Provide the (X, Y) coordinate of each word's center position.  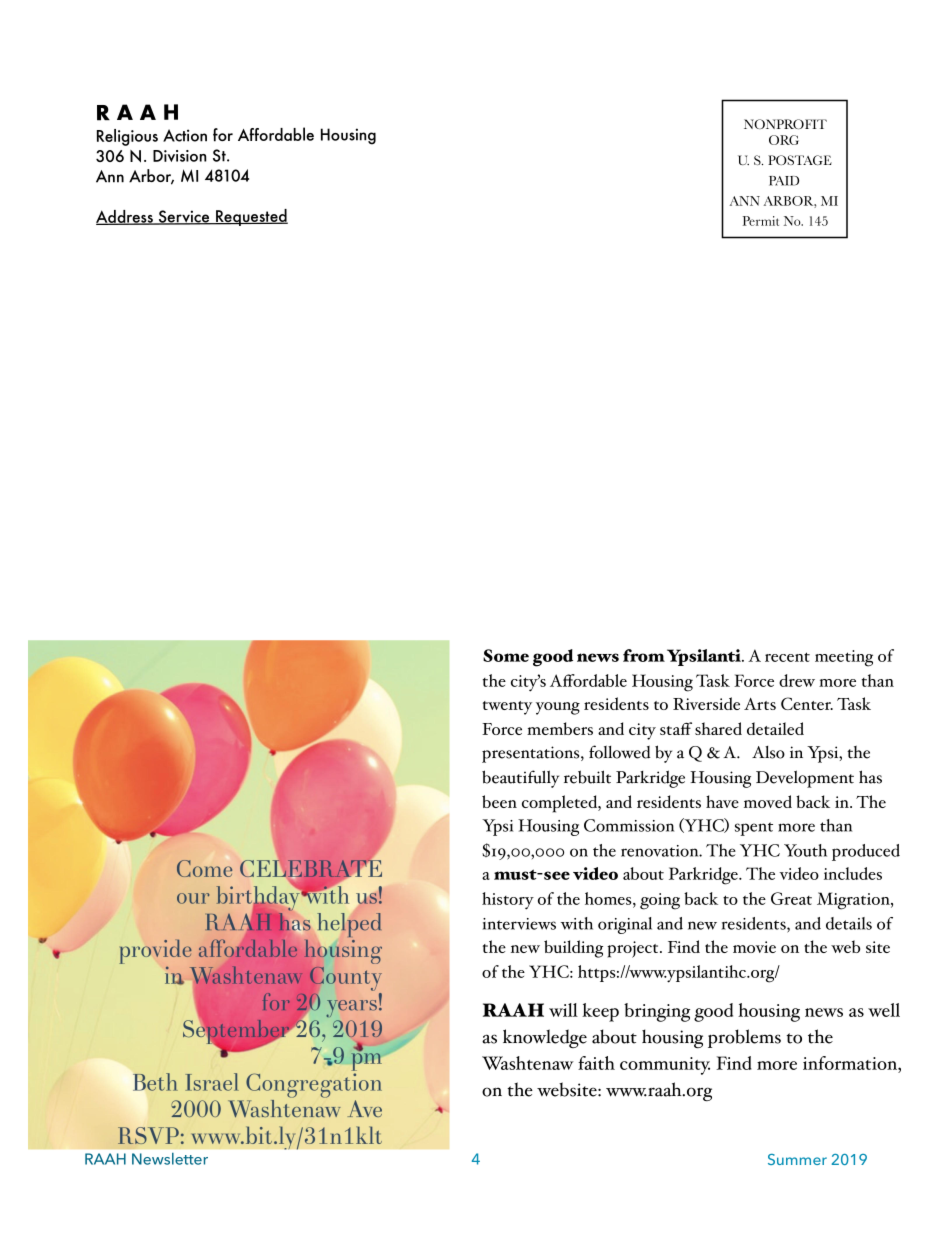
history (508, 901)
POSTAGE (800, 160)
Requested (251, 217)
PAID (784, 181)
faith (596, 1063)
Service (184, 217)
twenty (507, 708)
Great (791, 898)
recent (787, 657)
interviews (519, 924)
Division (180, 156)
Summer (797, 1159)
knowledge (545, 1038)
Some (506, 655)
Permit (761, 221)
